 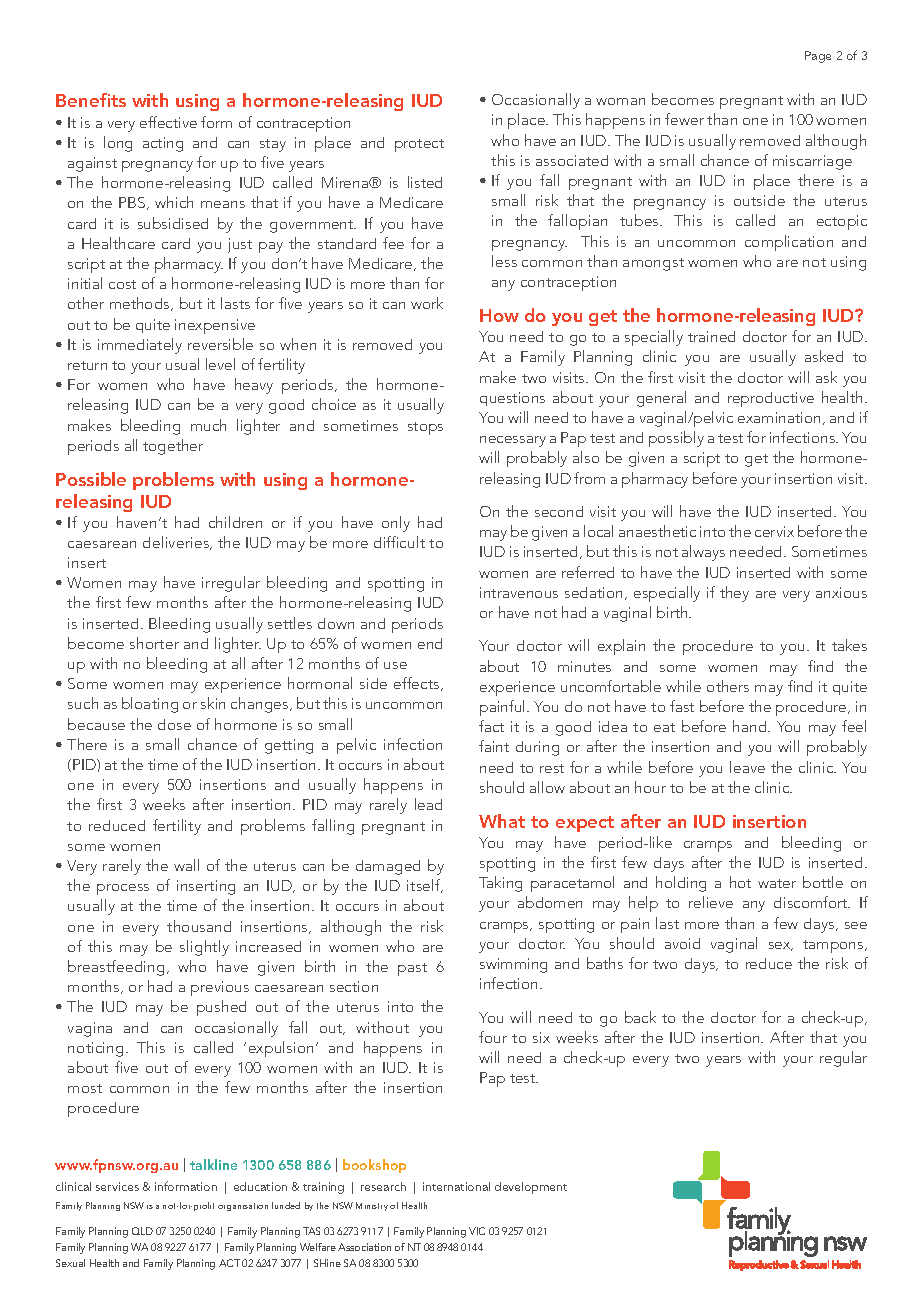 What do you see at coordinates (779, 417) in the document?
I see `examination` at bounding box center [779, 417].
